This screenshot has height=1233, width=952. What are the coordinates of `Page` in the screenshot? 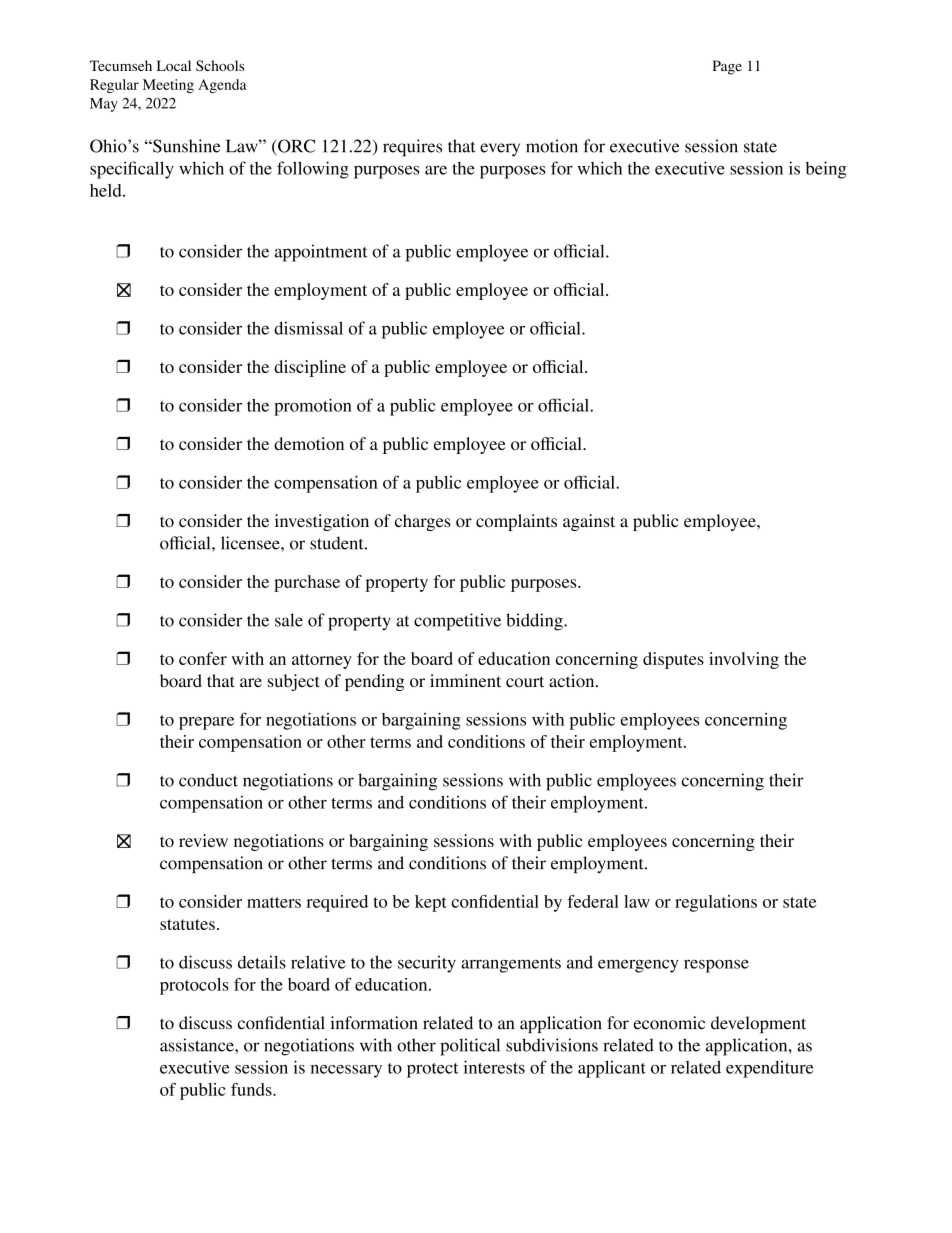 It's located at (727, 67).
